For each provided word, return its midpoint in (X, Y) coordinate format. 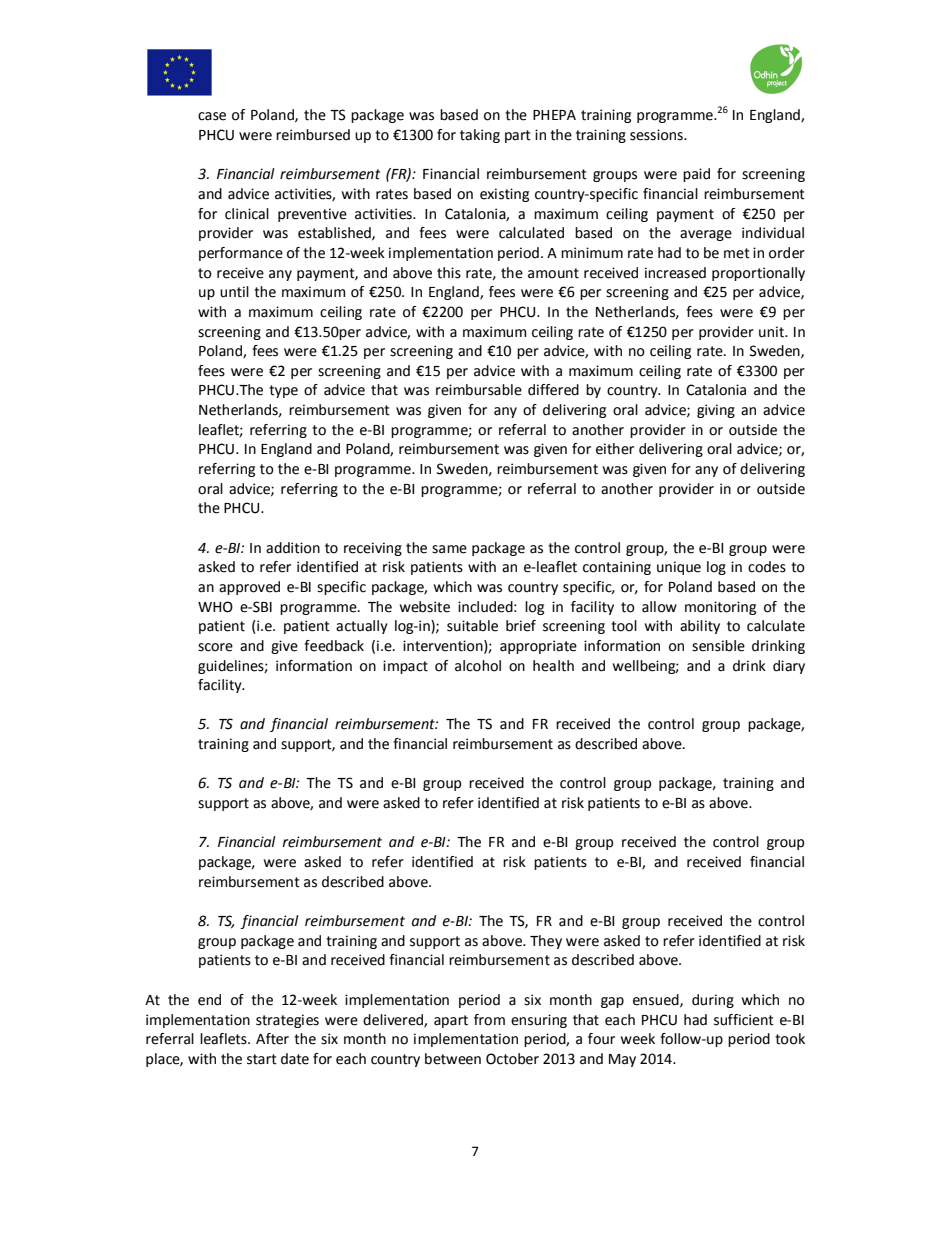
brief (521, 626)
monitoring (720, 608)
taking (480, 136)
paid (696, 175)
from (489, 1020)
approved (249, 588)
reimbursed (313, 135)
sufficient (744, 1020)
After (272, 1039)
